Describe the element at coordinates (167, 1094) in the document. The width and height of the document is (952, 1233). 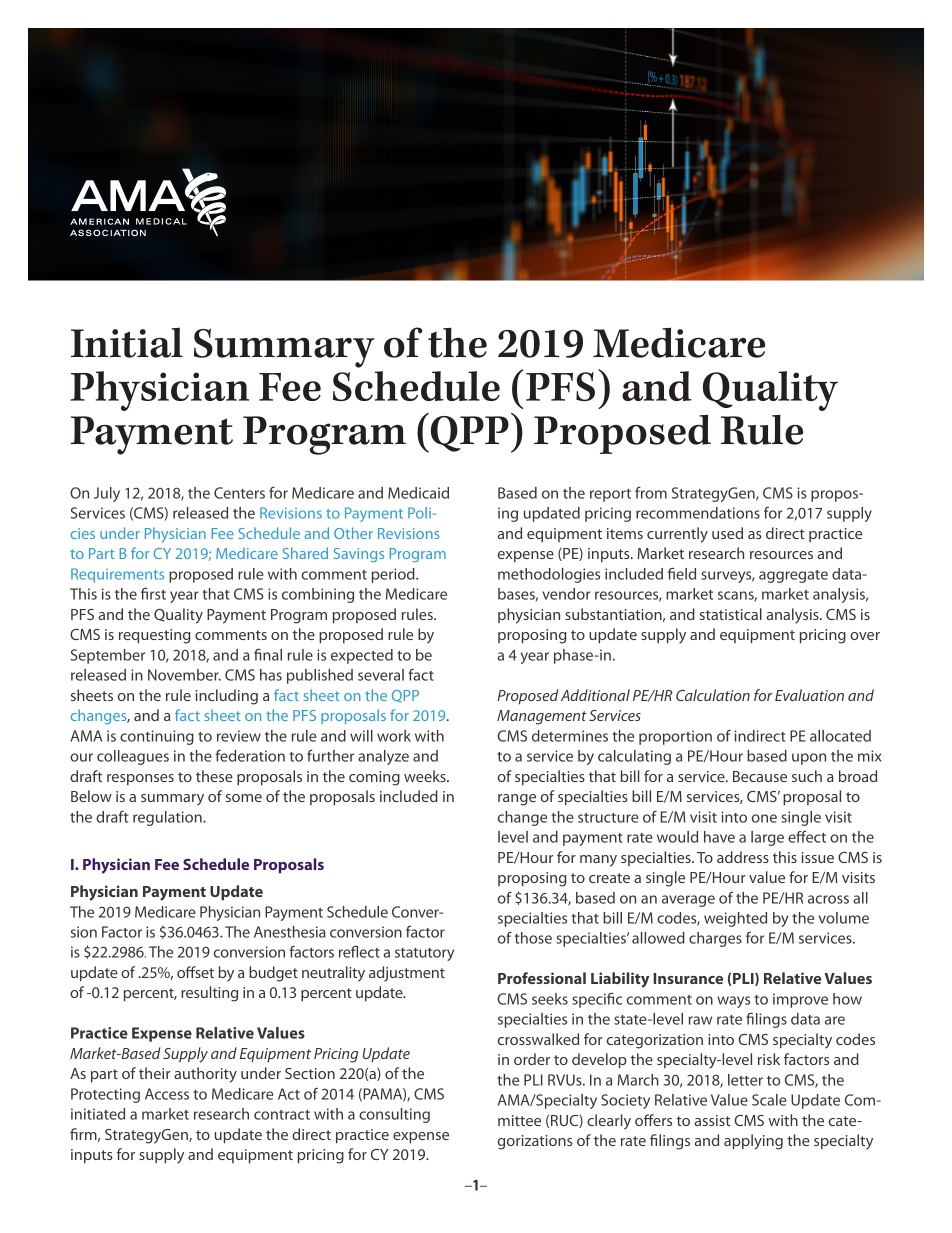
I see `Access` at that location.
